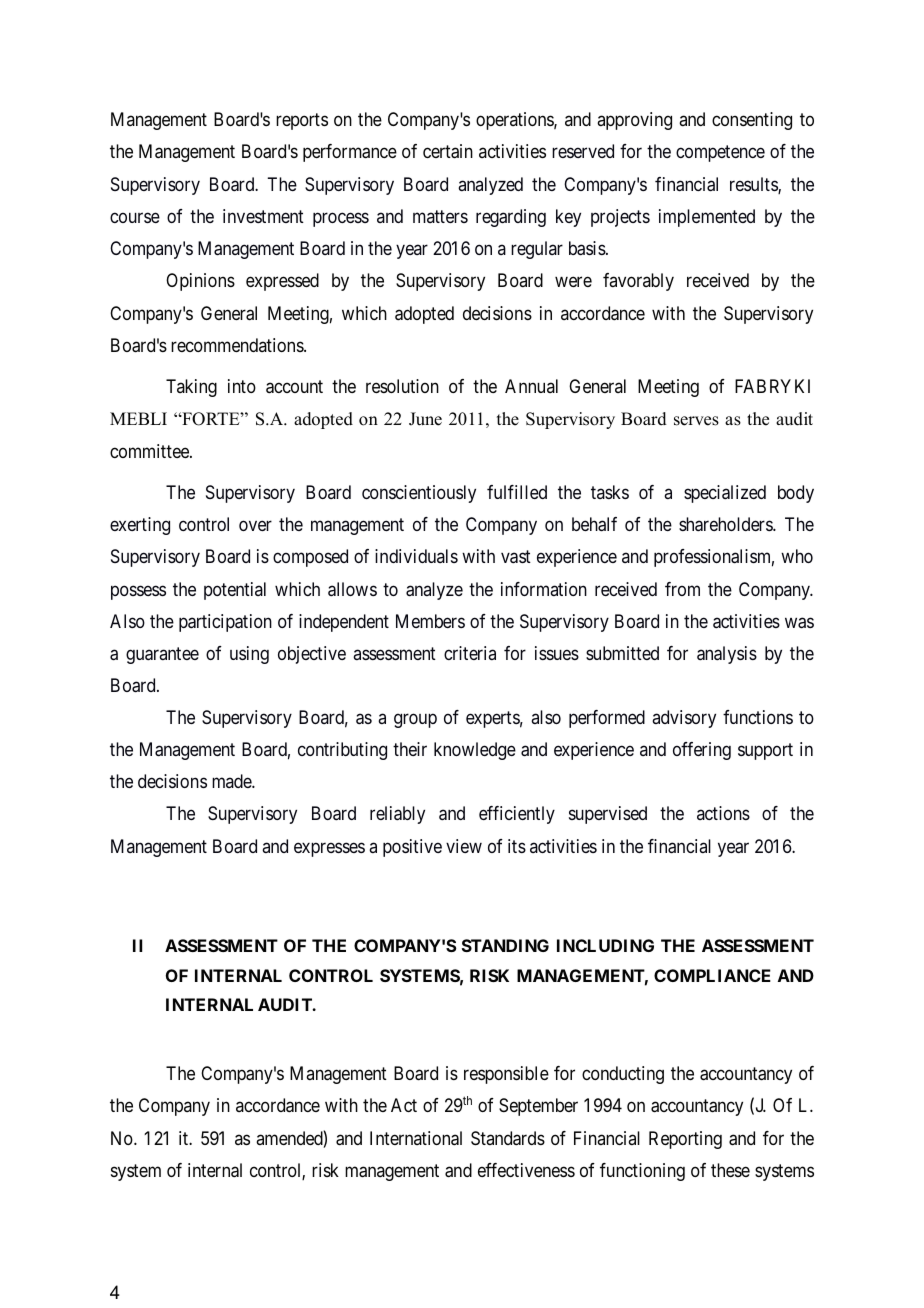  Describe the element at coordinates (416, 1138) in the screenshot. I see `International` at that location.
